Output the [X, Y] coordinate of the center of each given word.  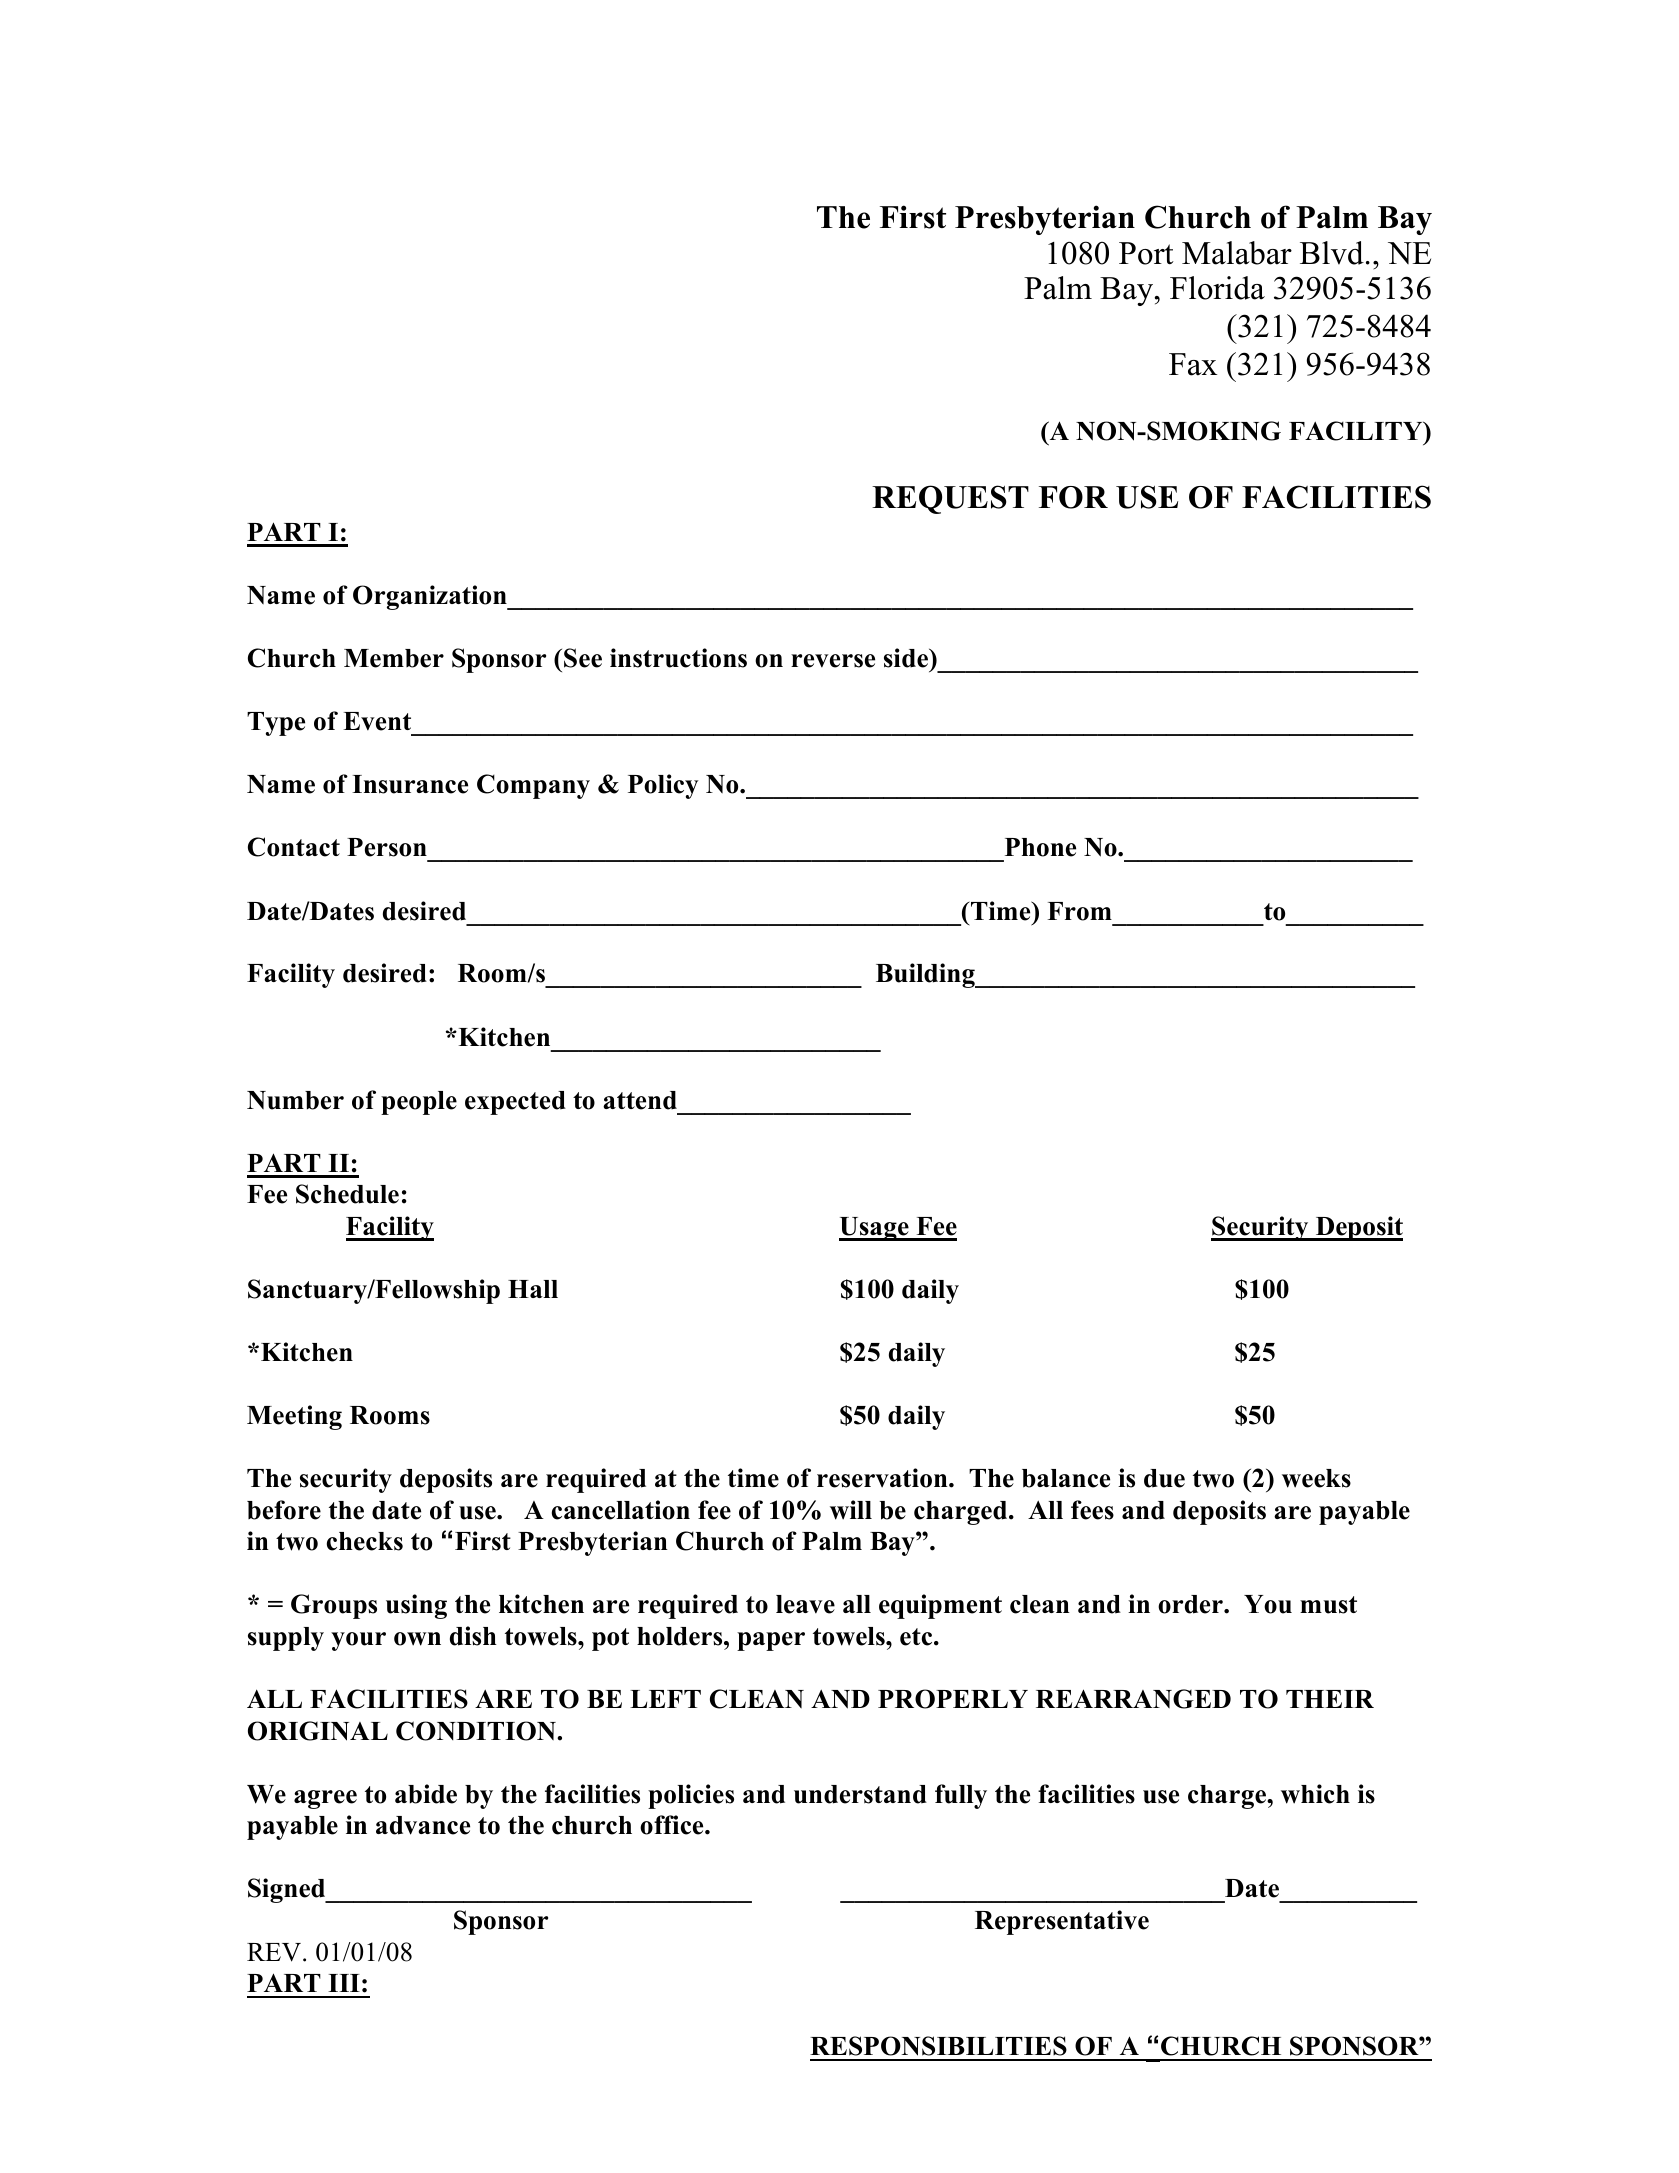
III [344, 1983]
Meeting [294, 1417]
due [1164, 1478]
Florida [1217, 288]
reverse [833, 661]
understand [860, 1794]
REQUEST [950, 499]
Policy [663, 786]
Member [394, 658]
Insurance [410, 784]
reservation [883, 1478]
